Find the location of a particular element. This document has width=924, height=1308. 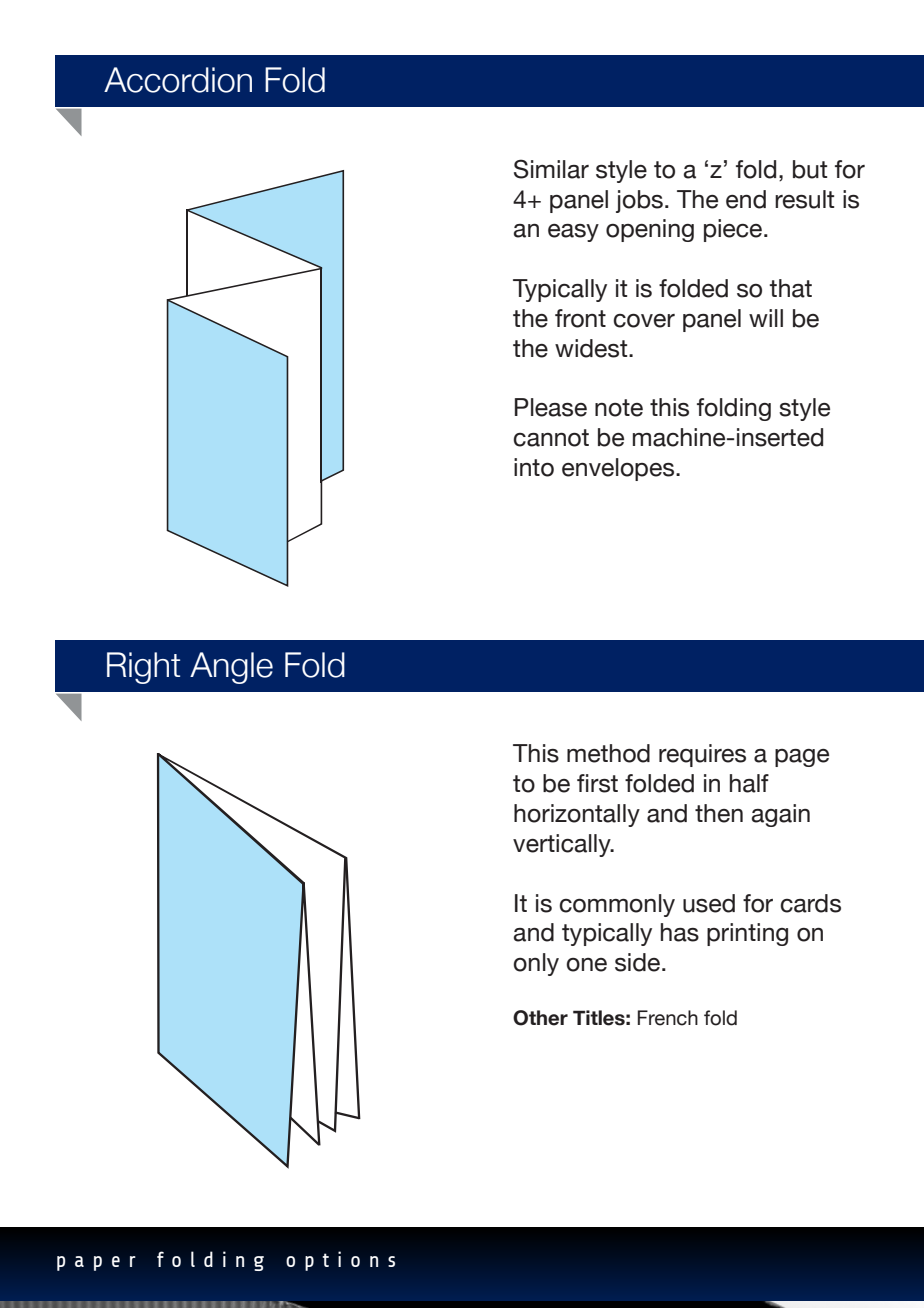

paper is located at coordinates (96, 1263).
